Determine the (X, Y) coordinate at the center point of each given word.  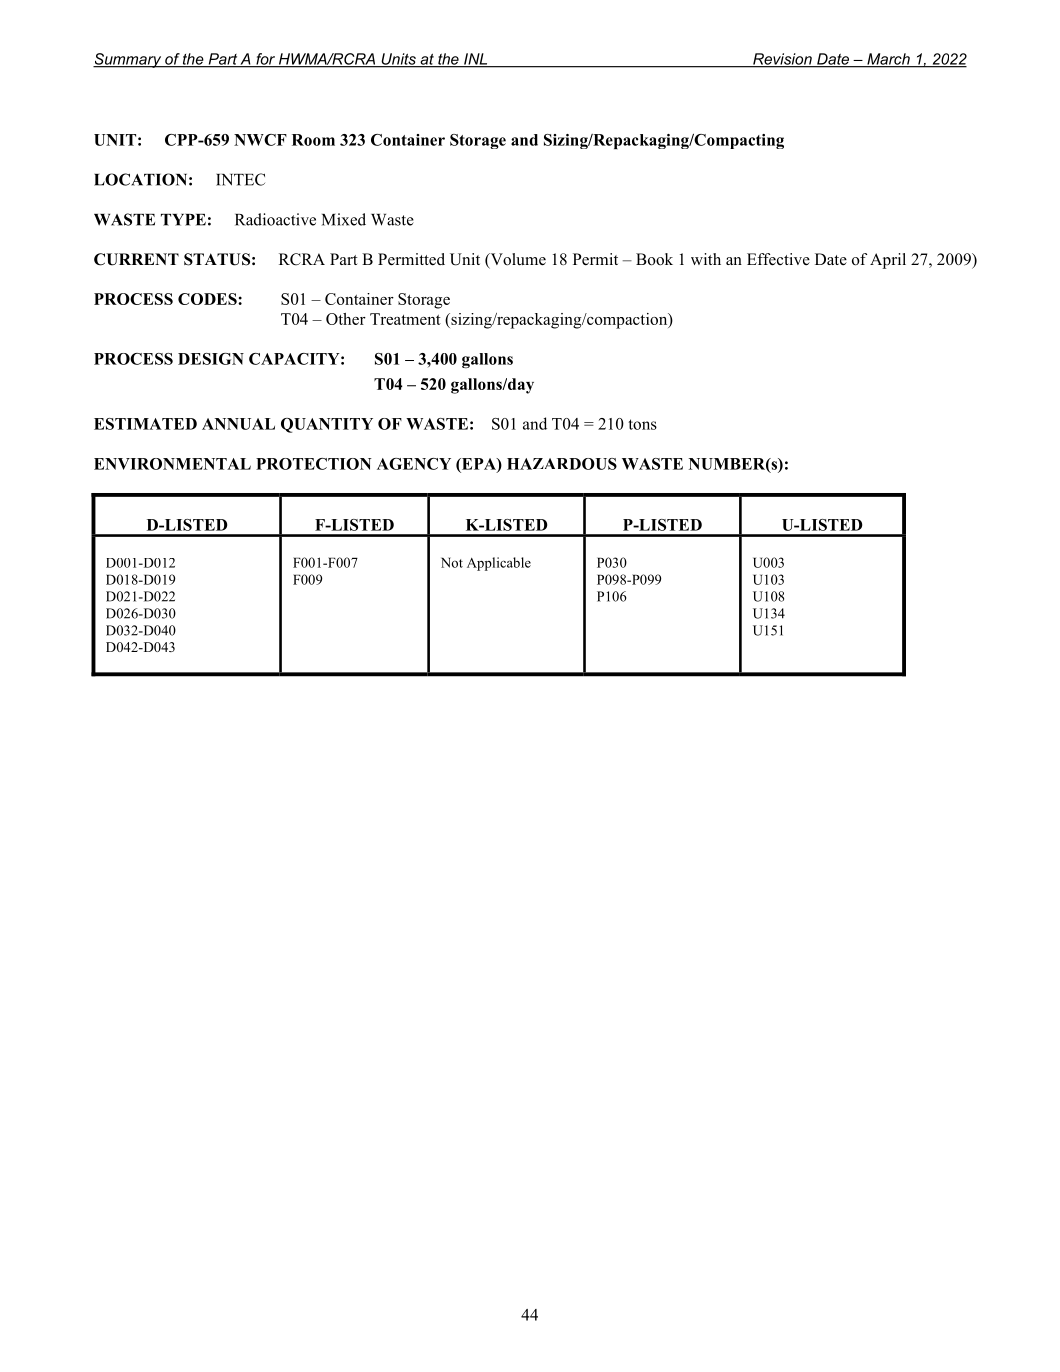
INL (476, 60)
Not (452, 562)
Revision (782, 60)
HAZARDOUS (562, 464)
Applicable (499, 564)
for (265, 60)
